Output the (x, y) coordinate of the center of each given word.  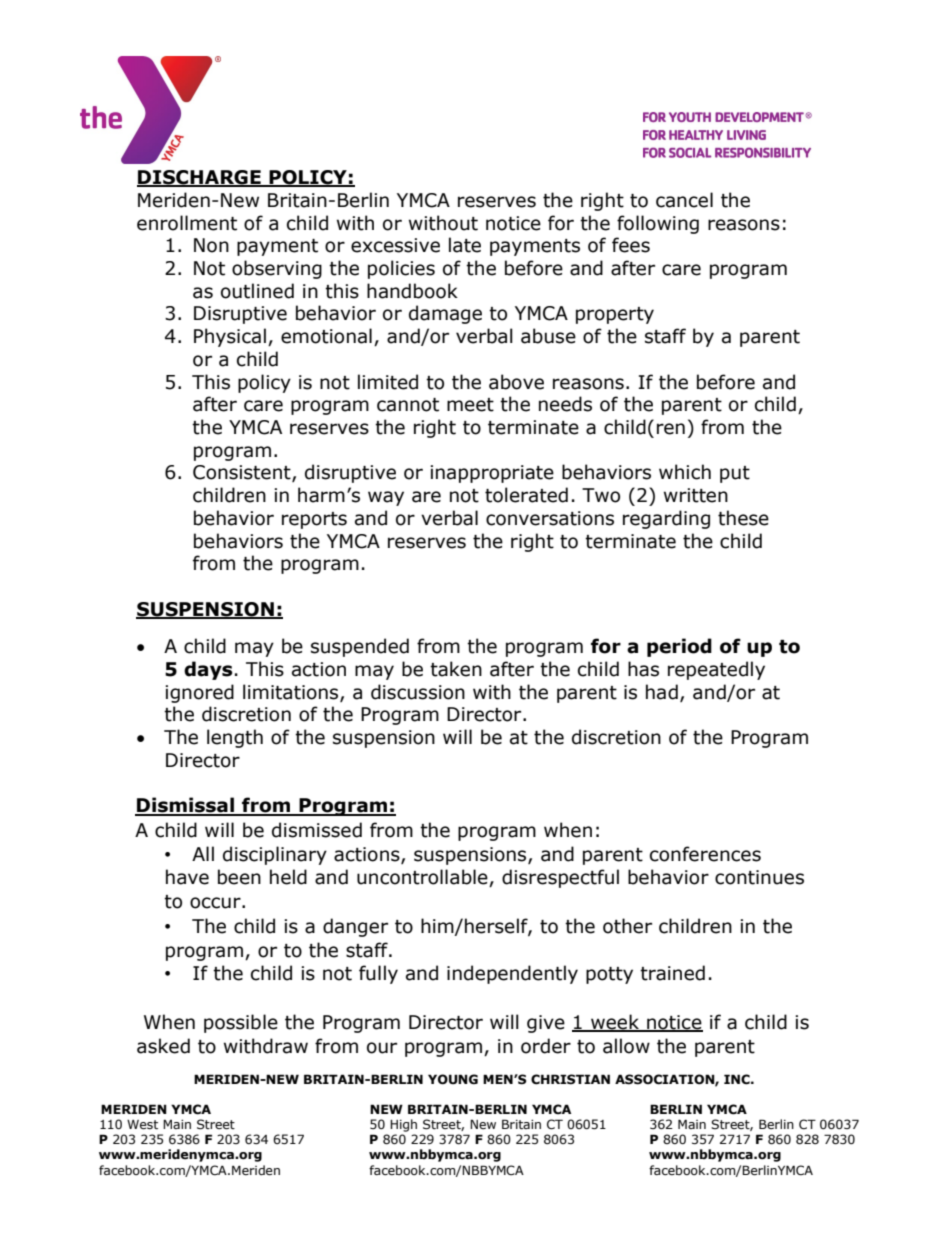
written (696, 495)
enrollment (187, 223)
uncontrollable (423, 878)
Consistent (243, 473)
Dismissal (185, 806)
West (142, 1125)
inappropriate (492, 474)
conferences (705, 854)
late (465, 245)
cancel (684, 200)
